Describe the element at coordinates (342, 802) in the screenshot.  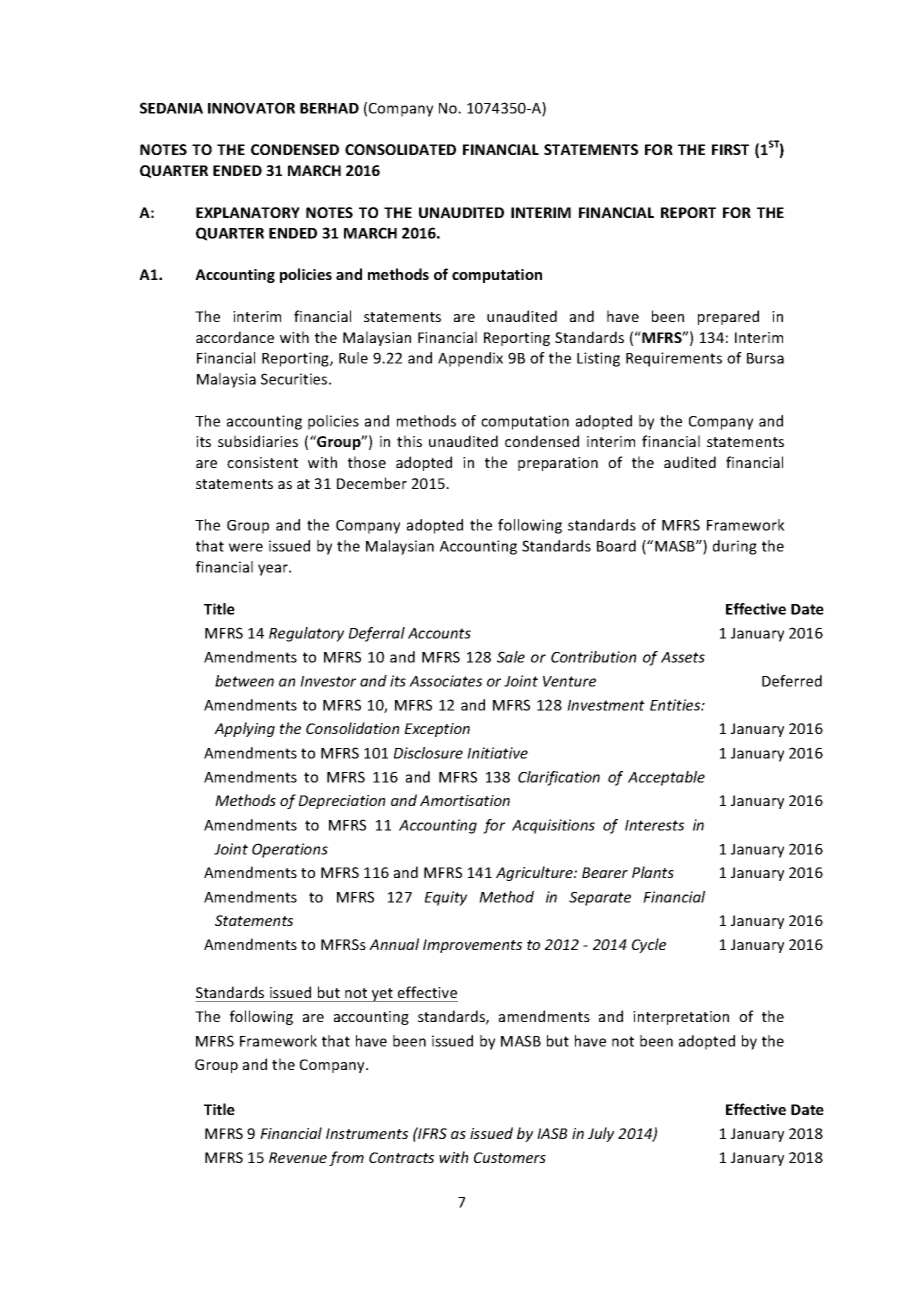
I see `Depreciation` at that location.
